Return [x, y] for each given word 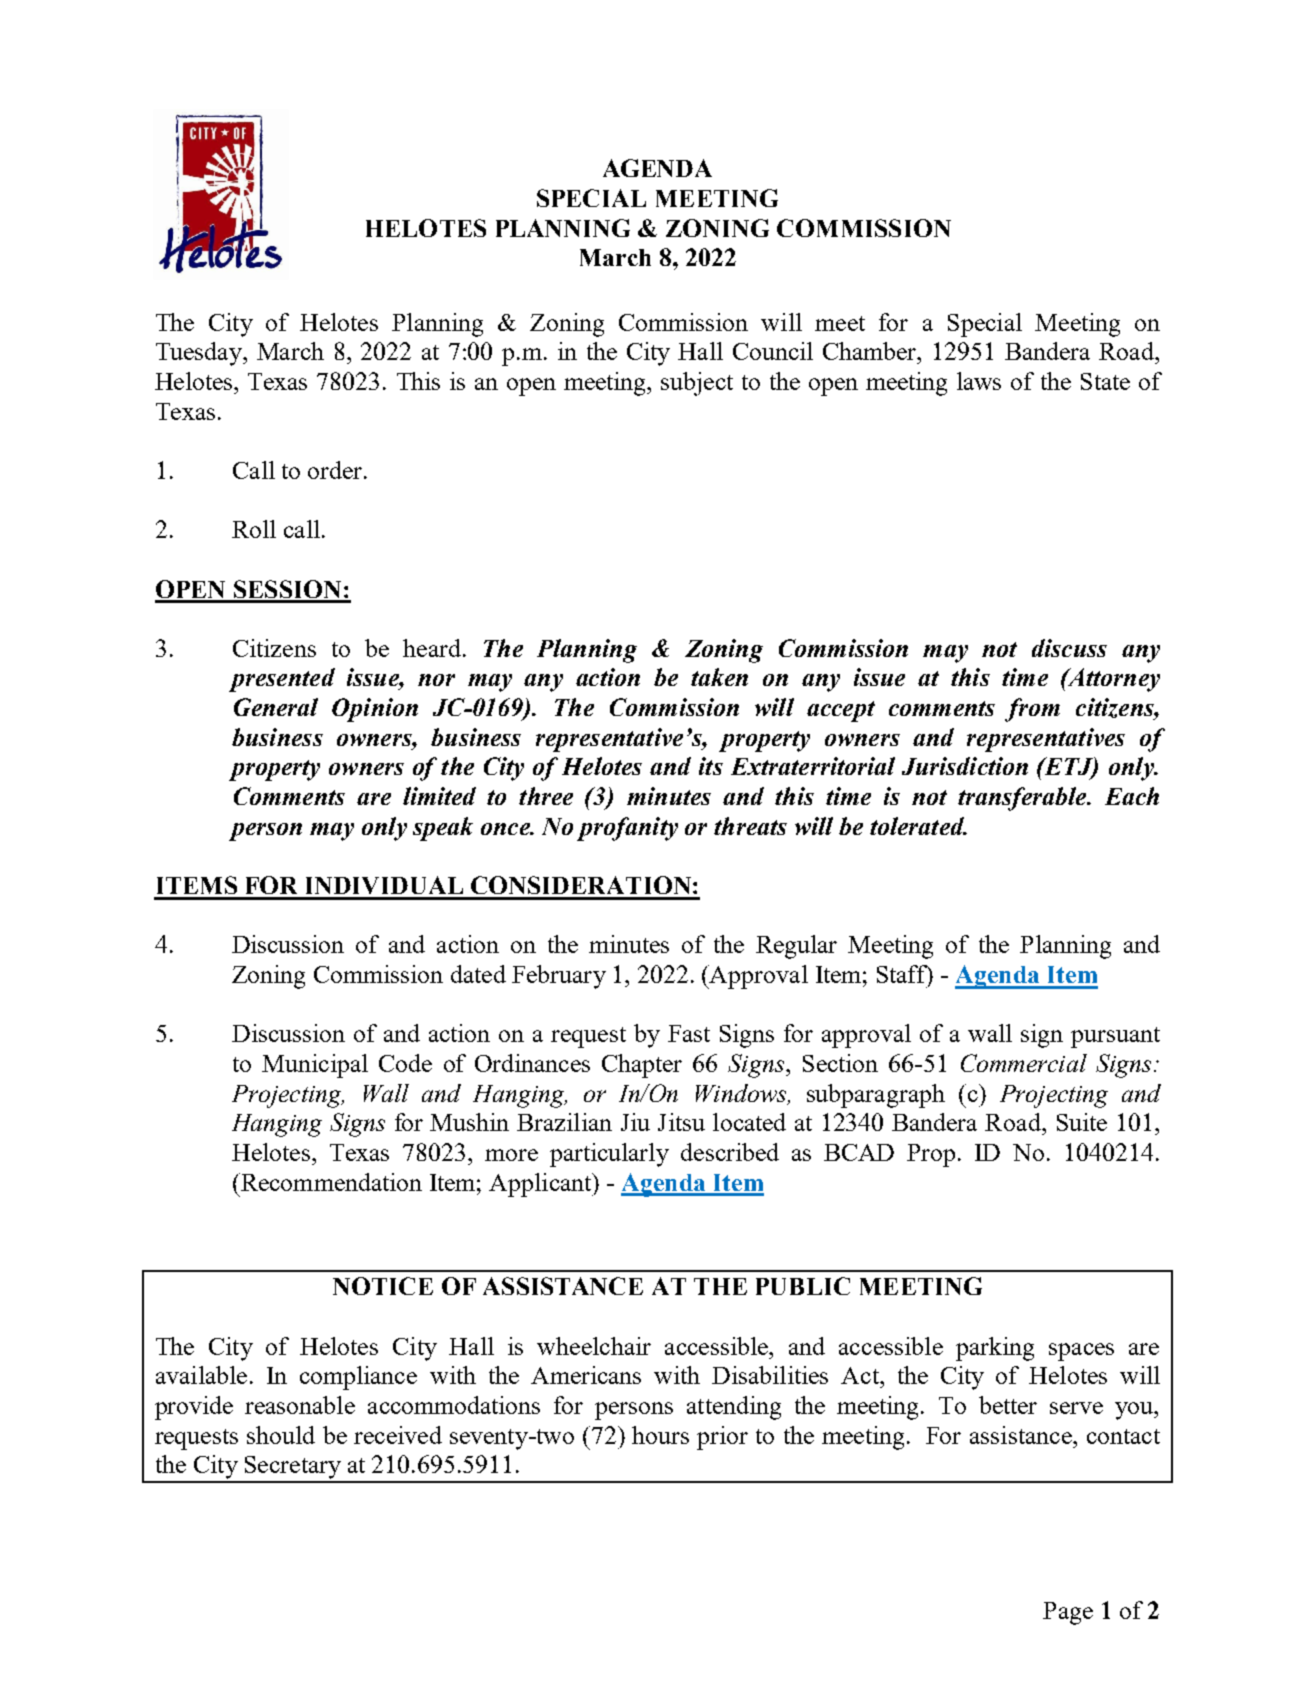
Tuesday [200, 354]
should [281, 1435]
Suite [1082, 1122]
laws [979, 381]
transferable [1023, 799]
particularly [609, 1155]
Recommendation [330, 1182]
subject [697, 384]
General [276, 707]
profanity [627, 829]
